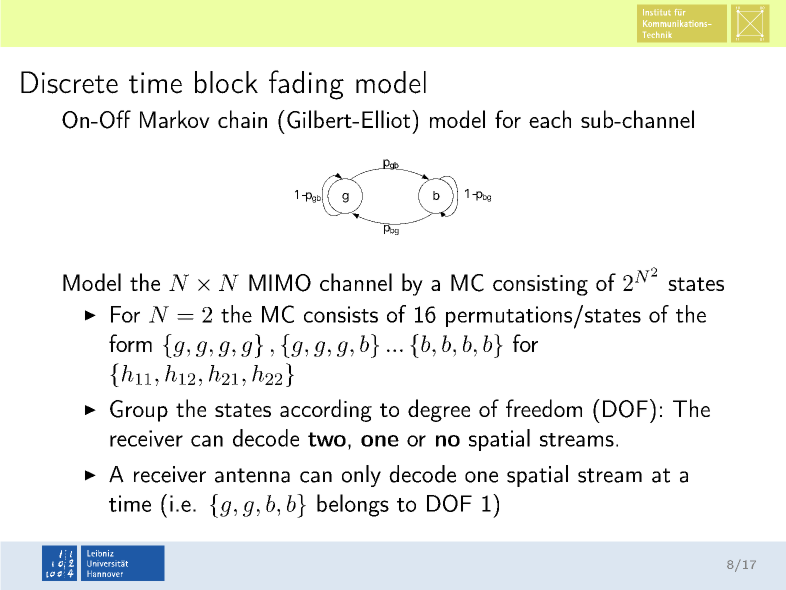  I want to click on consists, so click(341, 314).
